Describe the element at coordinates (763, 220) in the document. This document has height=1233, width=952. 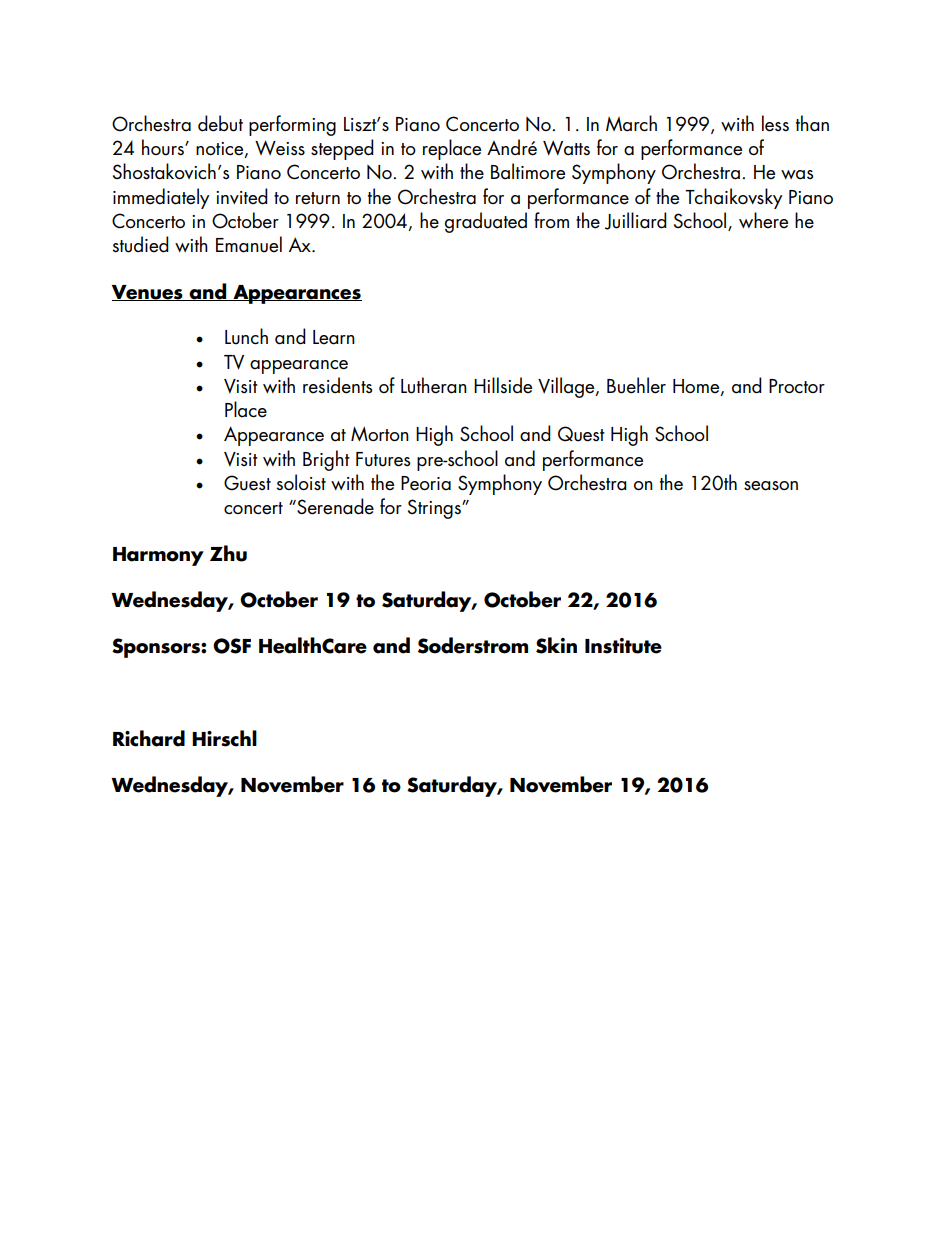
I see `where` at that location.
